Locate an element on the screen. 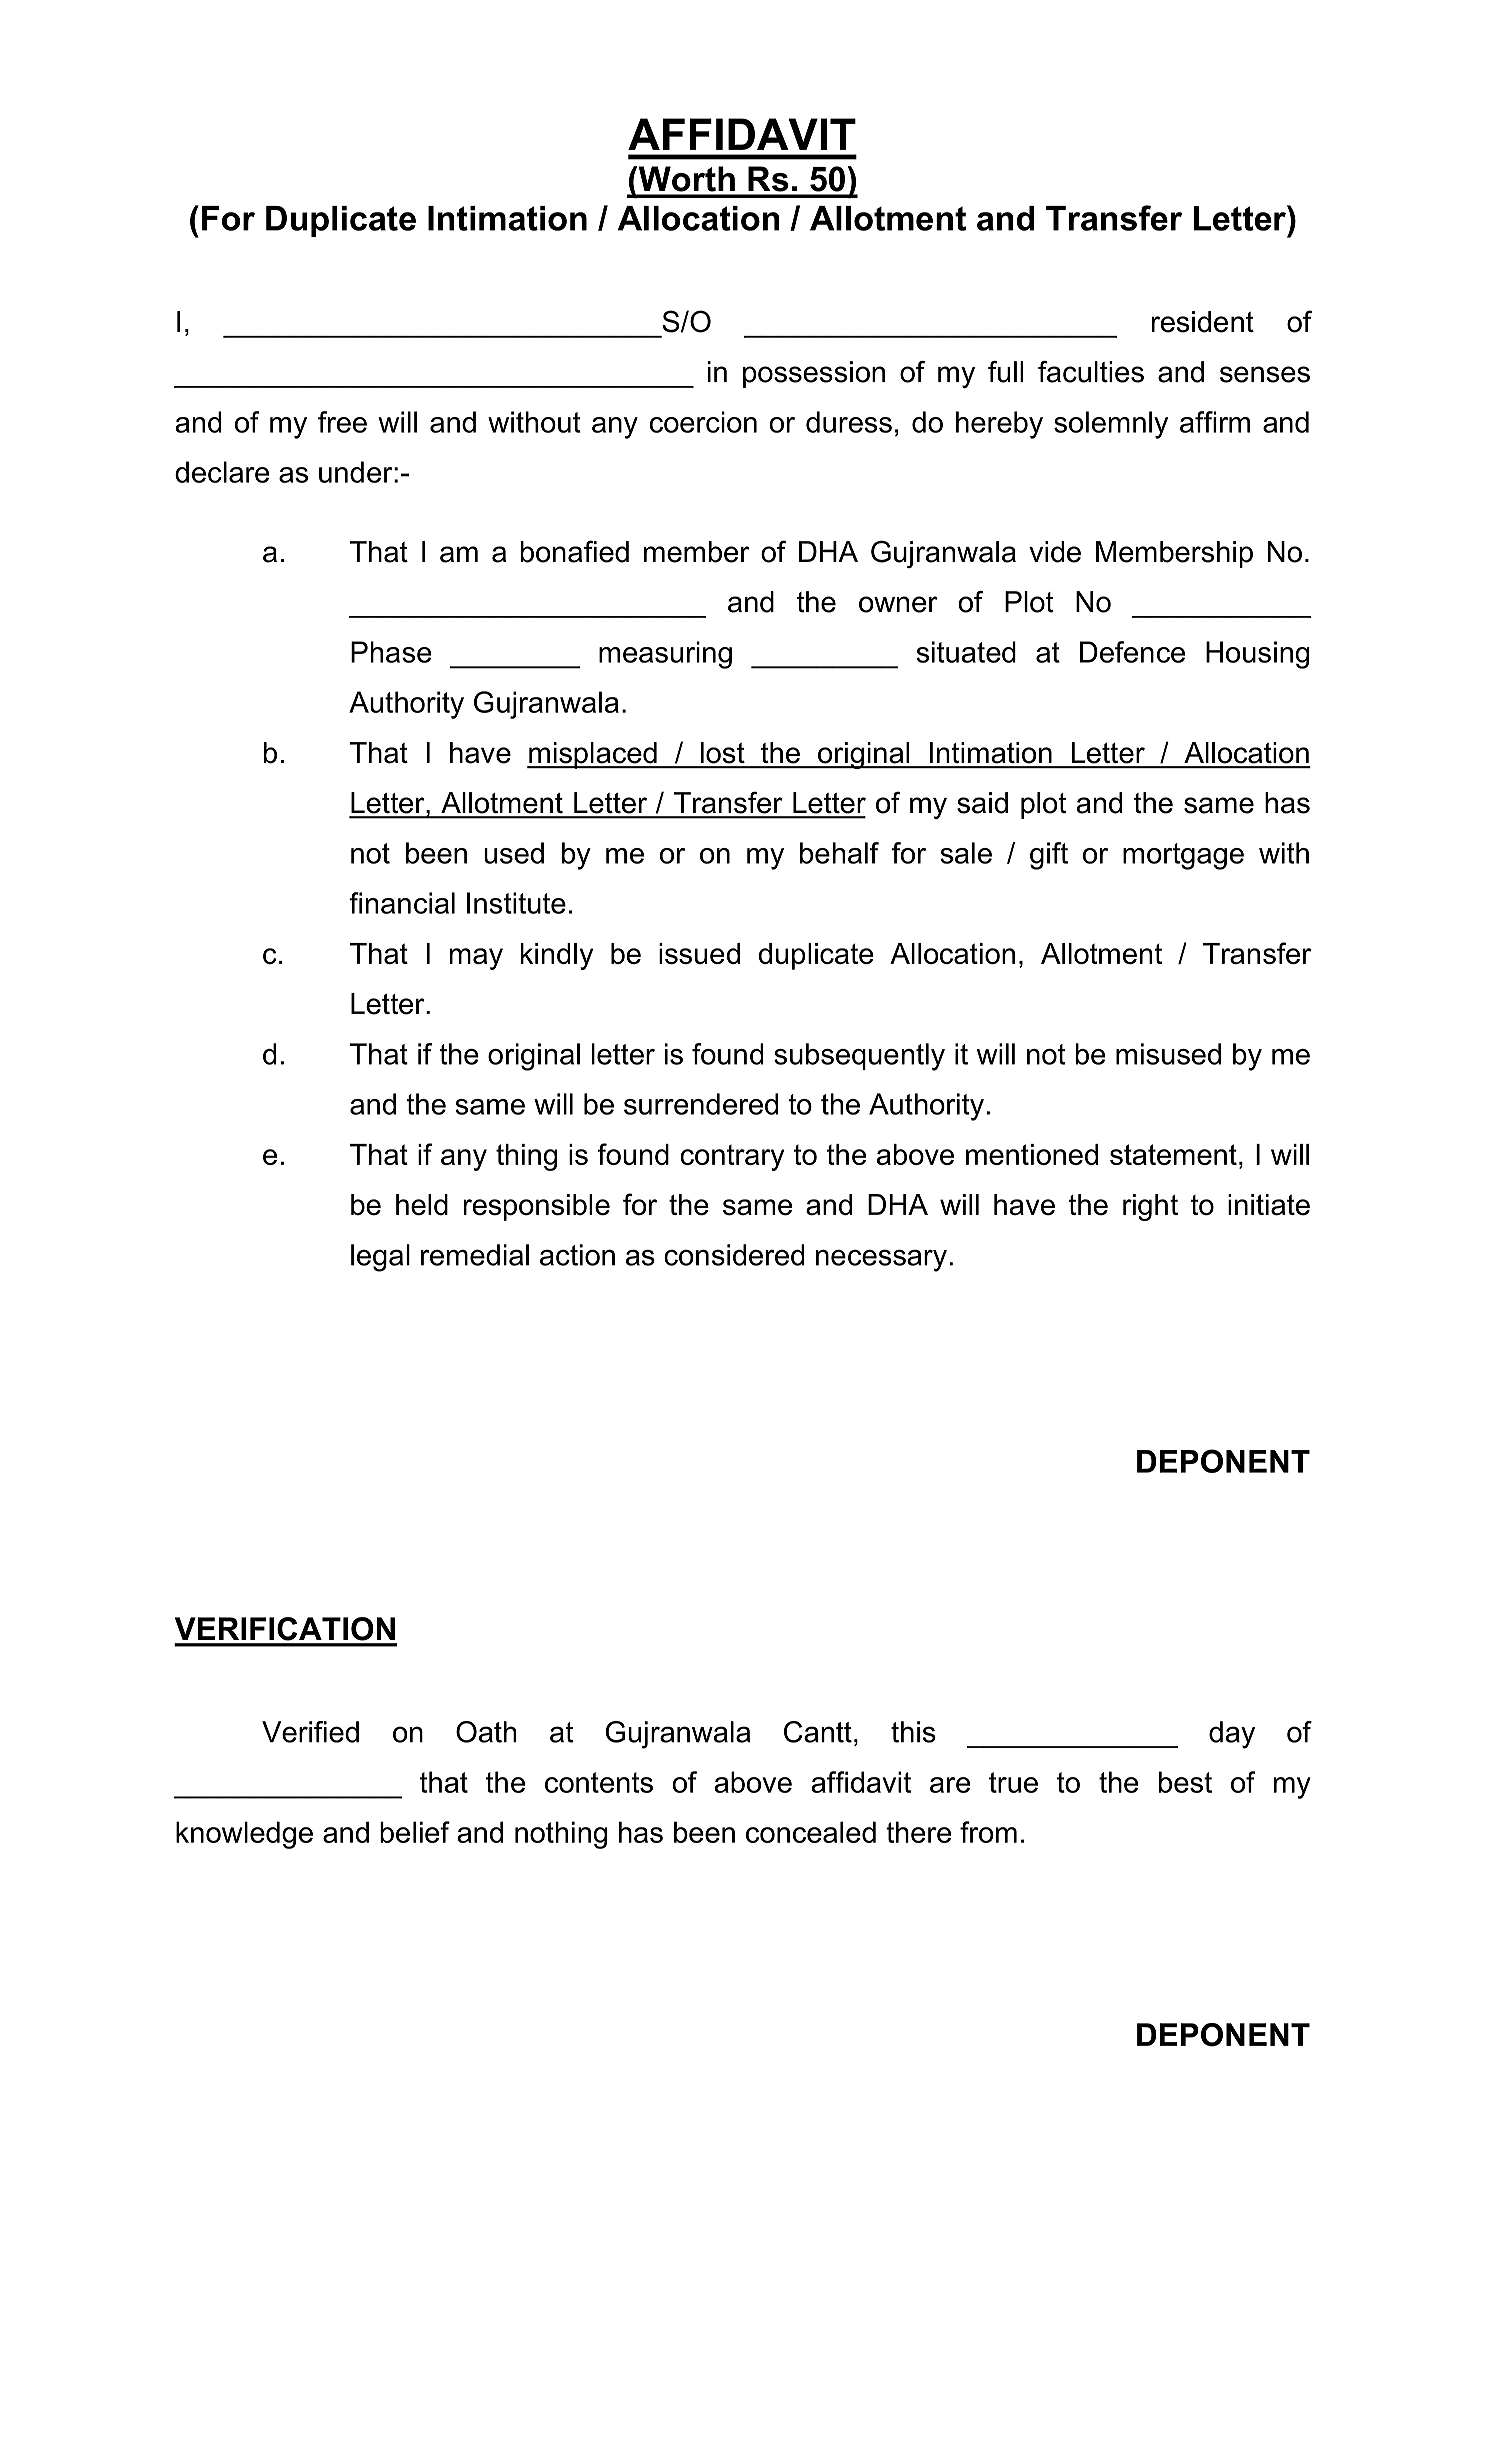 This screenshot has height=2446, width=1485. faculties is located at coordinates (1091, 372).
